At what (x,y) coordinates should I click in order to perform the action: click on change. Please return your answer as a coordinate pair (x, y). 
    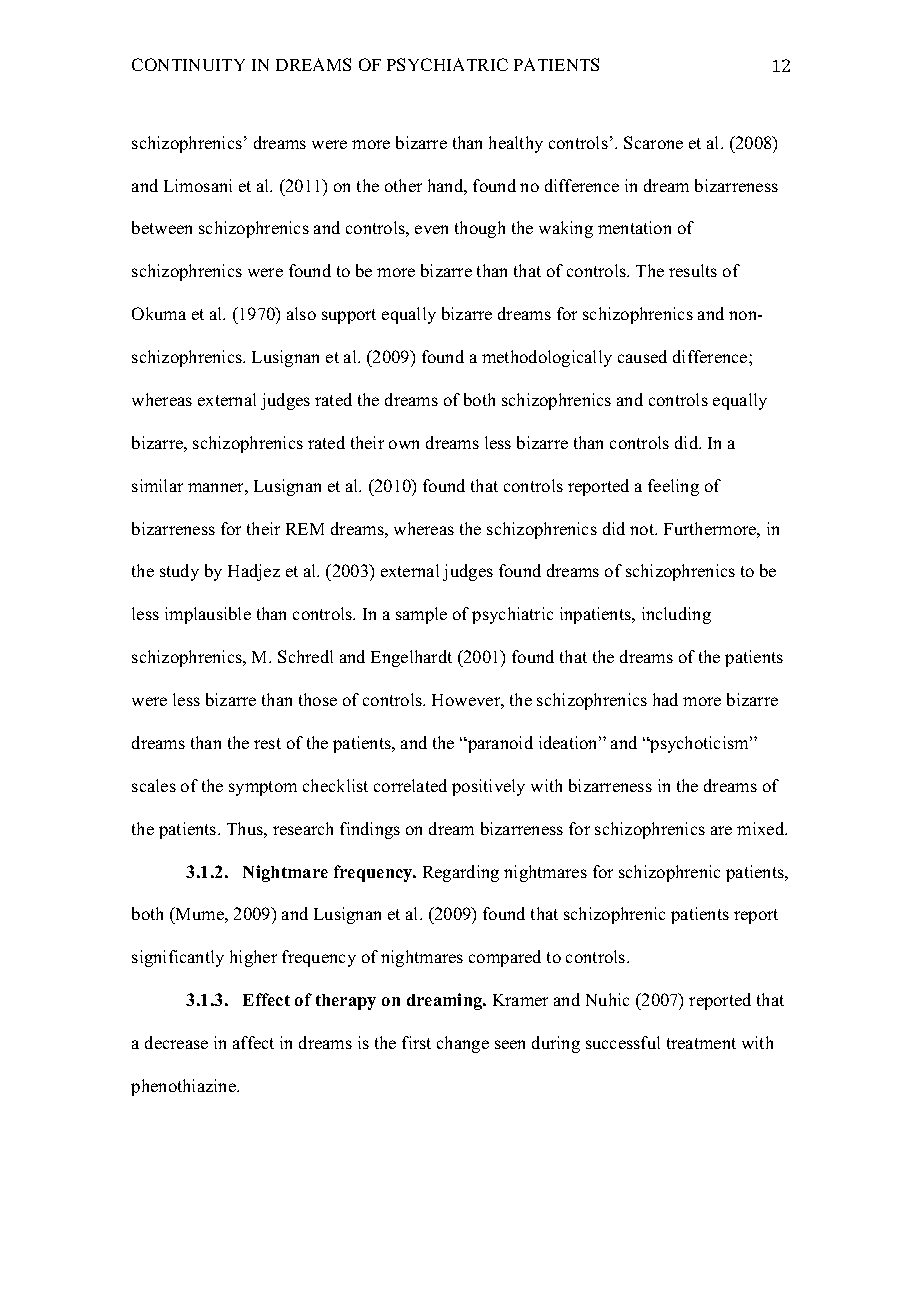
    Looking at the image, I should click on (463, 1044).
